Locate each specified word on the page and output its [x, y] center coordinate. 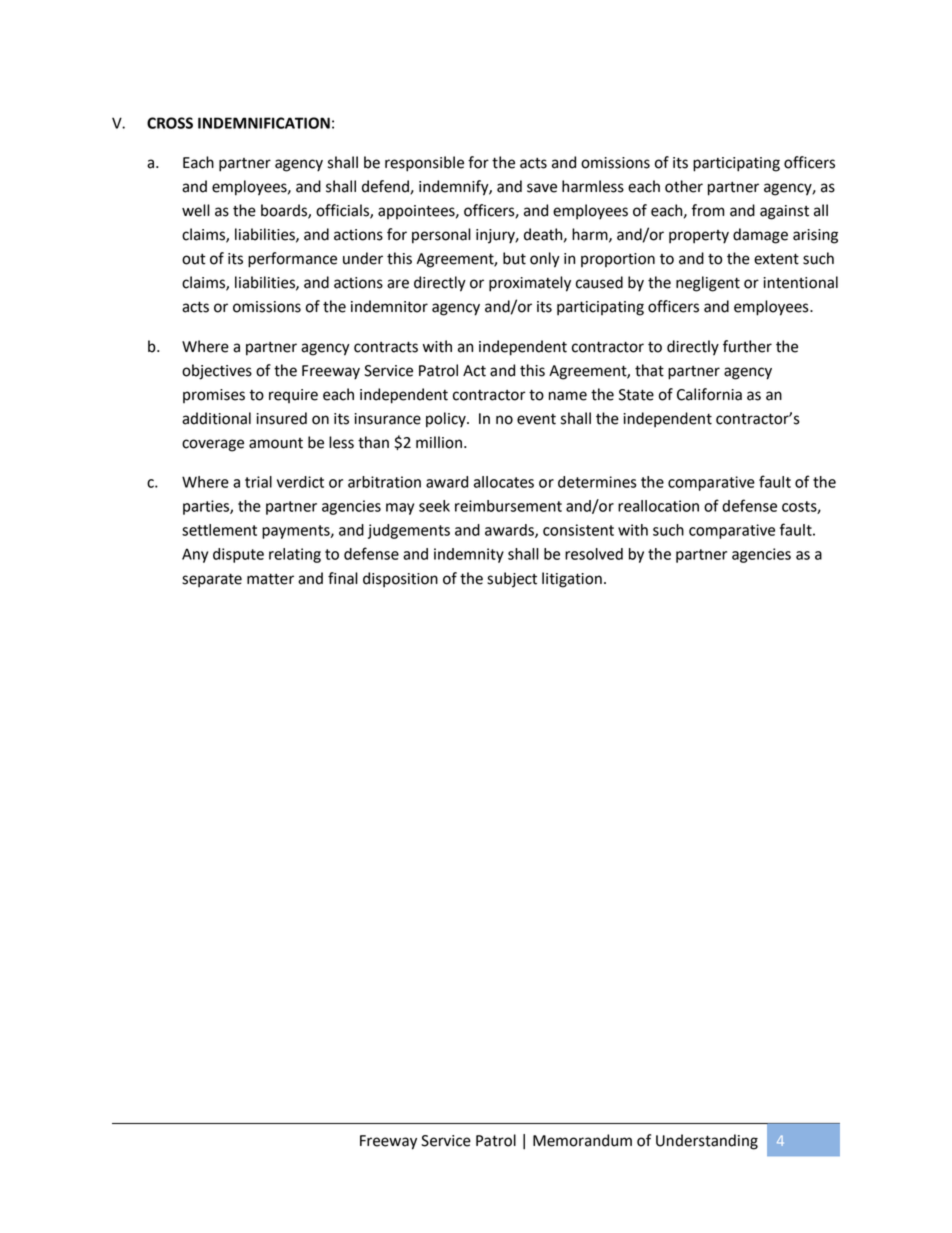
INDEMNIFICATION [264, 123]
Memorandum [582, 1140]
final [343, 578]
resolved [594, 554]
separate [212, 581]
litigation [572, 580]
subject [512, 580]
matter [270, 579]
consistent [578, 530]
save [542, 188]
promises [214, 396]
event [536, 419]
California [709, 394]
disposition [400, 580]
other [684, 186]
